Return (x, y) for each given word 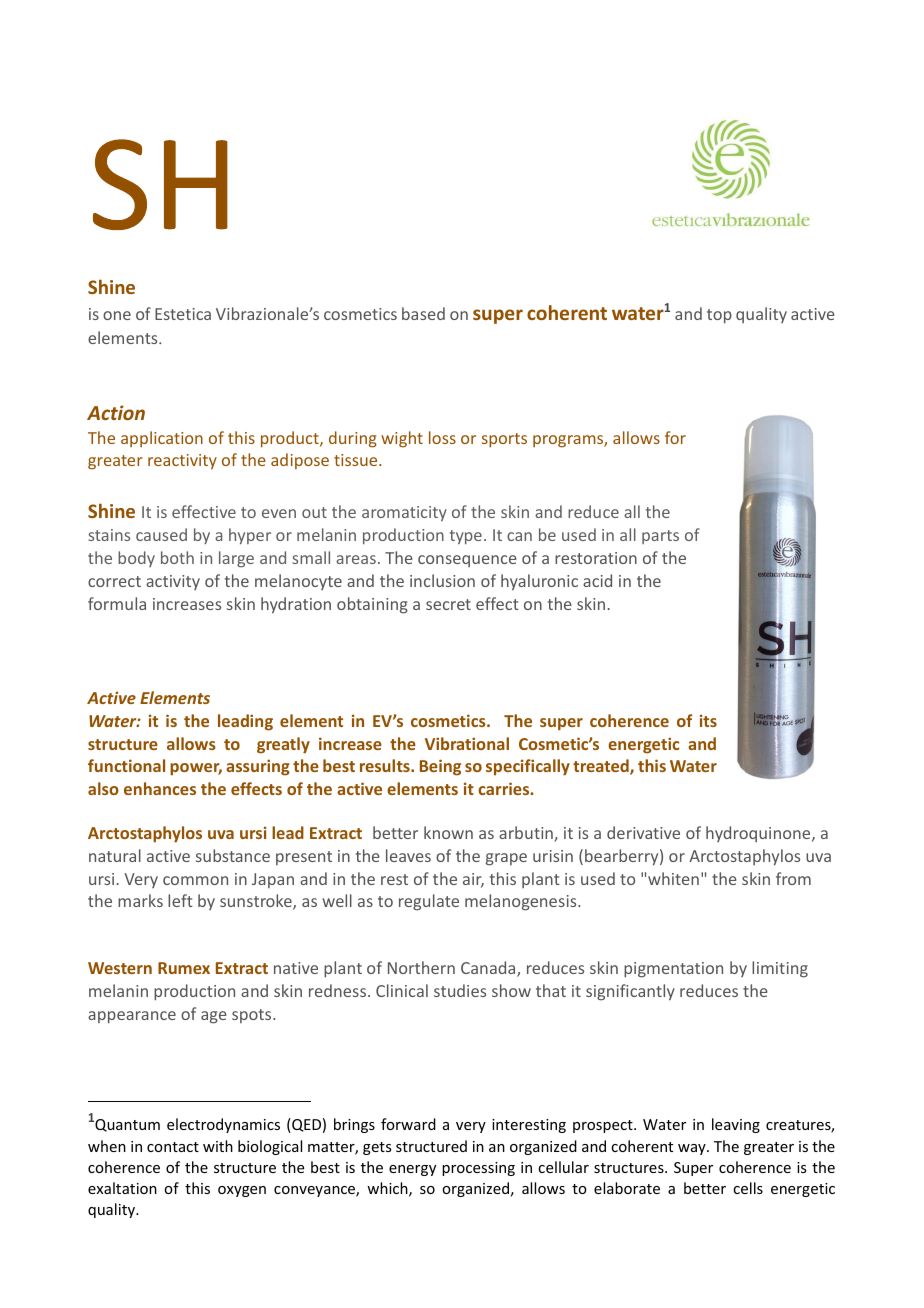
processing (478, 1169)
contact (173, 1147)
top (719, 316)
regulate (429, 902)
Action (116, 412)
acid (597, 580)
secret (448, 604)
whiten (673, 878)
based (423, 313)
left (180, 900)
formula (117, 603)
